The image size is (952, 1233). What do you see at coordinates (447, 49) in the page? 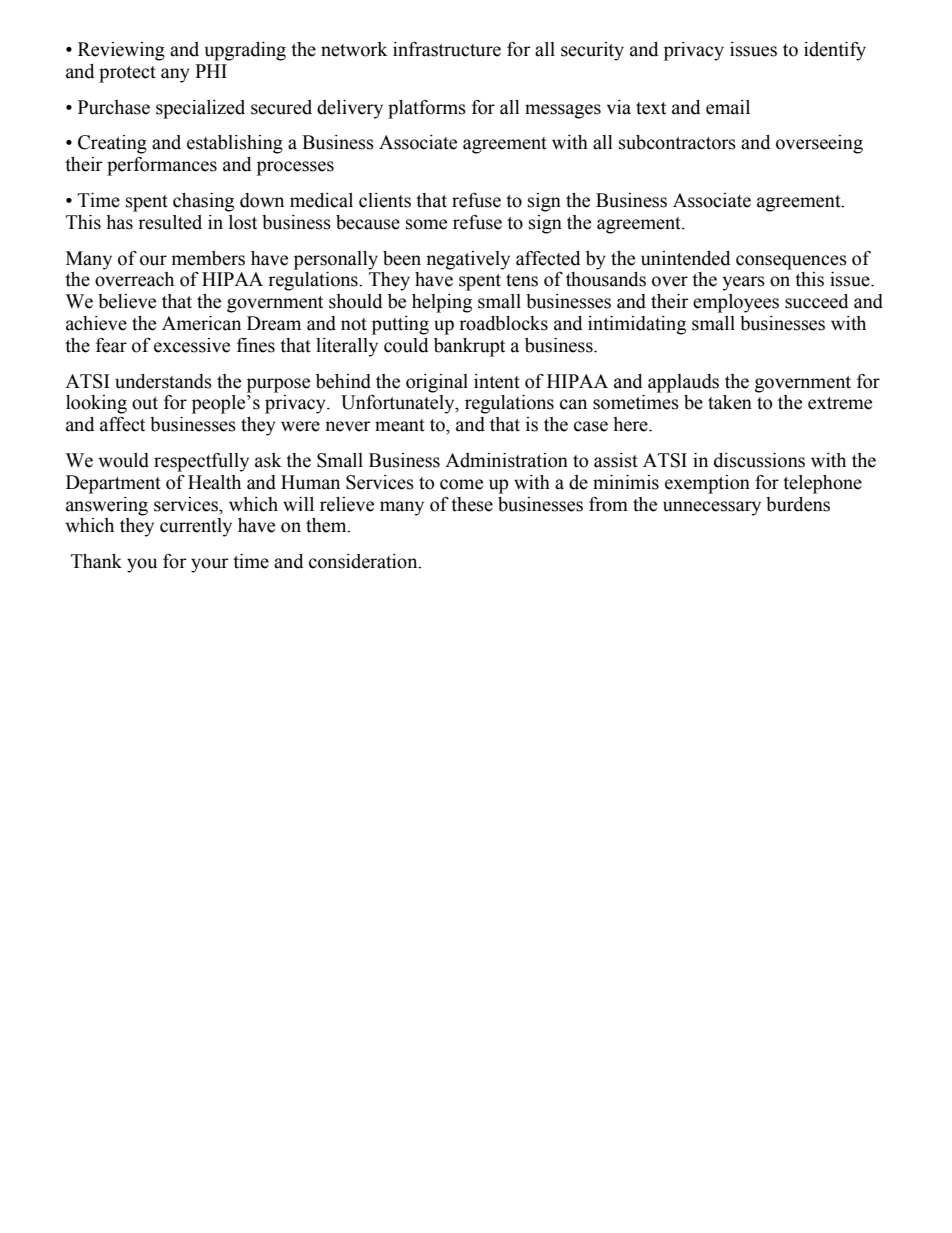
I see `infrastructure` at bounding box center [447, 49].
